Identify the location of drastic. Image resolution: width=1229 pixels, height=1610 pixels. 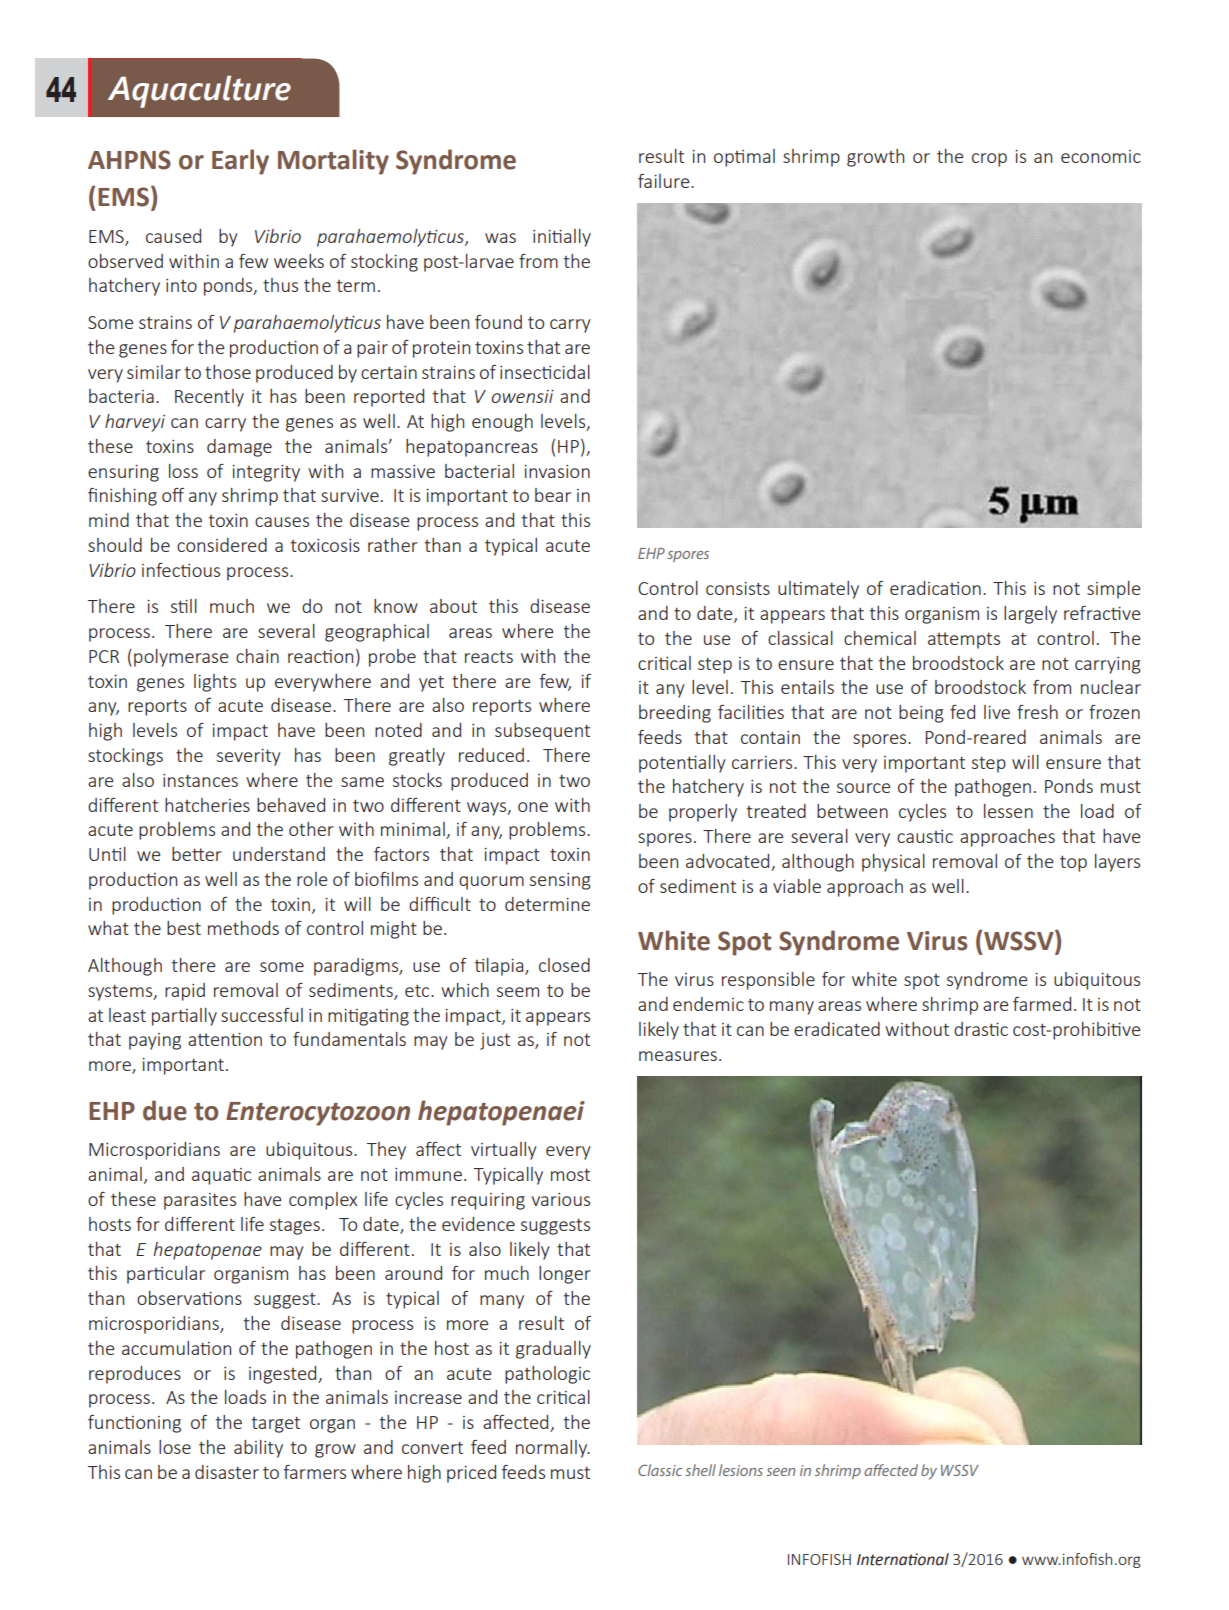
(981, 1029).
